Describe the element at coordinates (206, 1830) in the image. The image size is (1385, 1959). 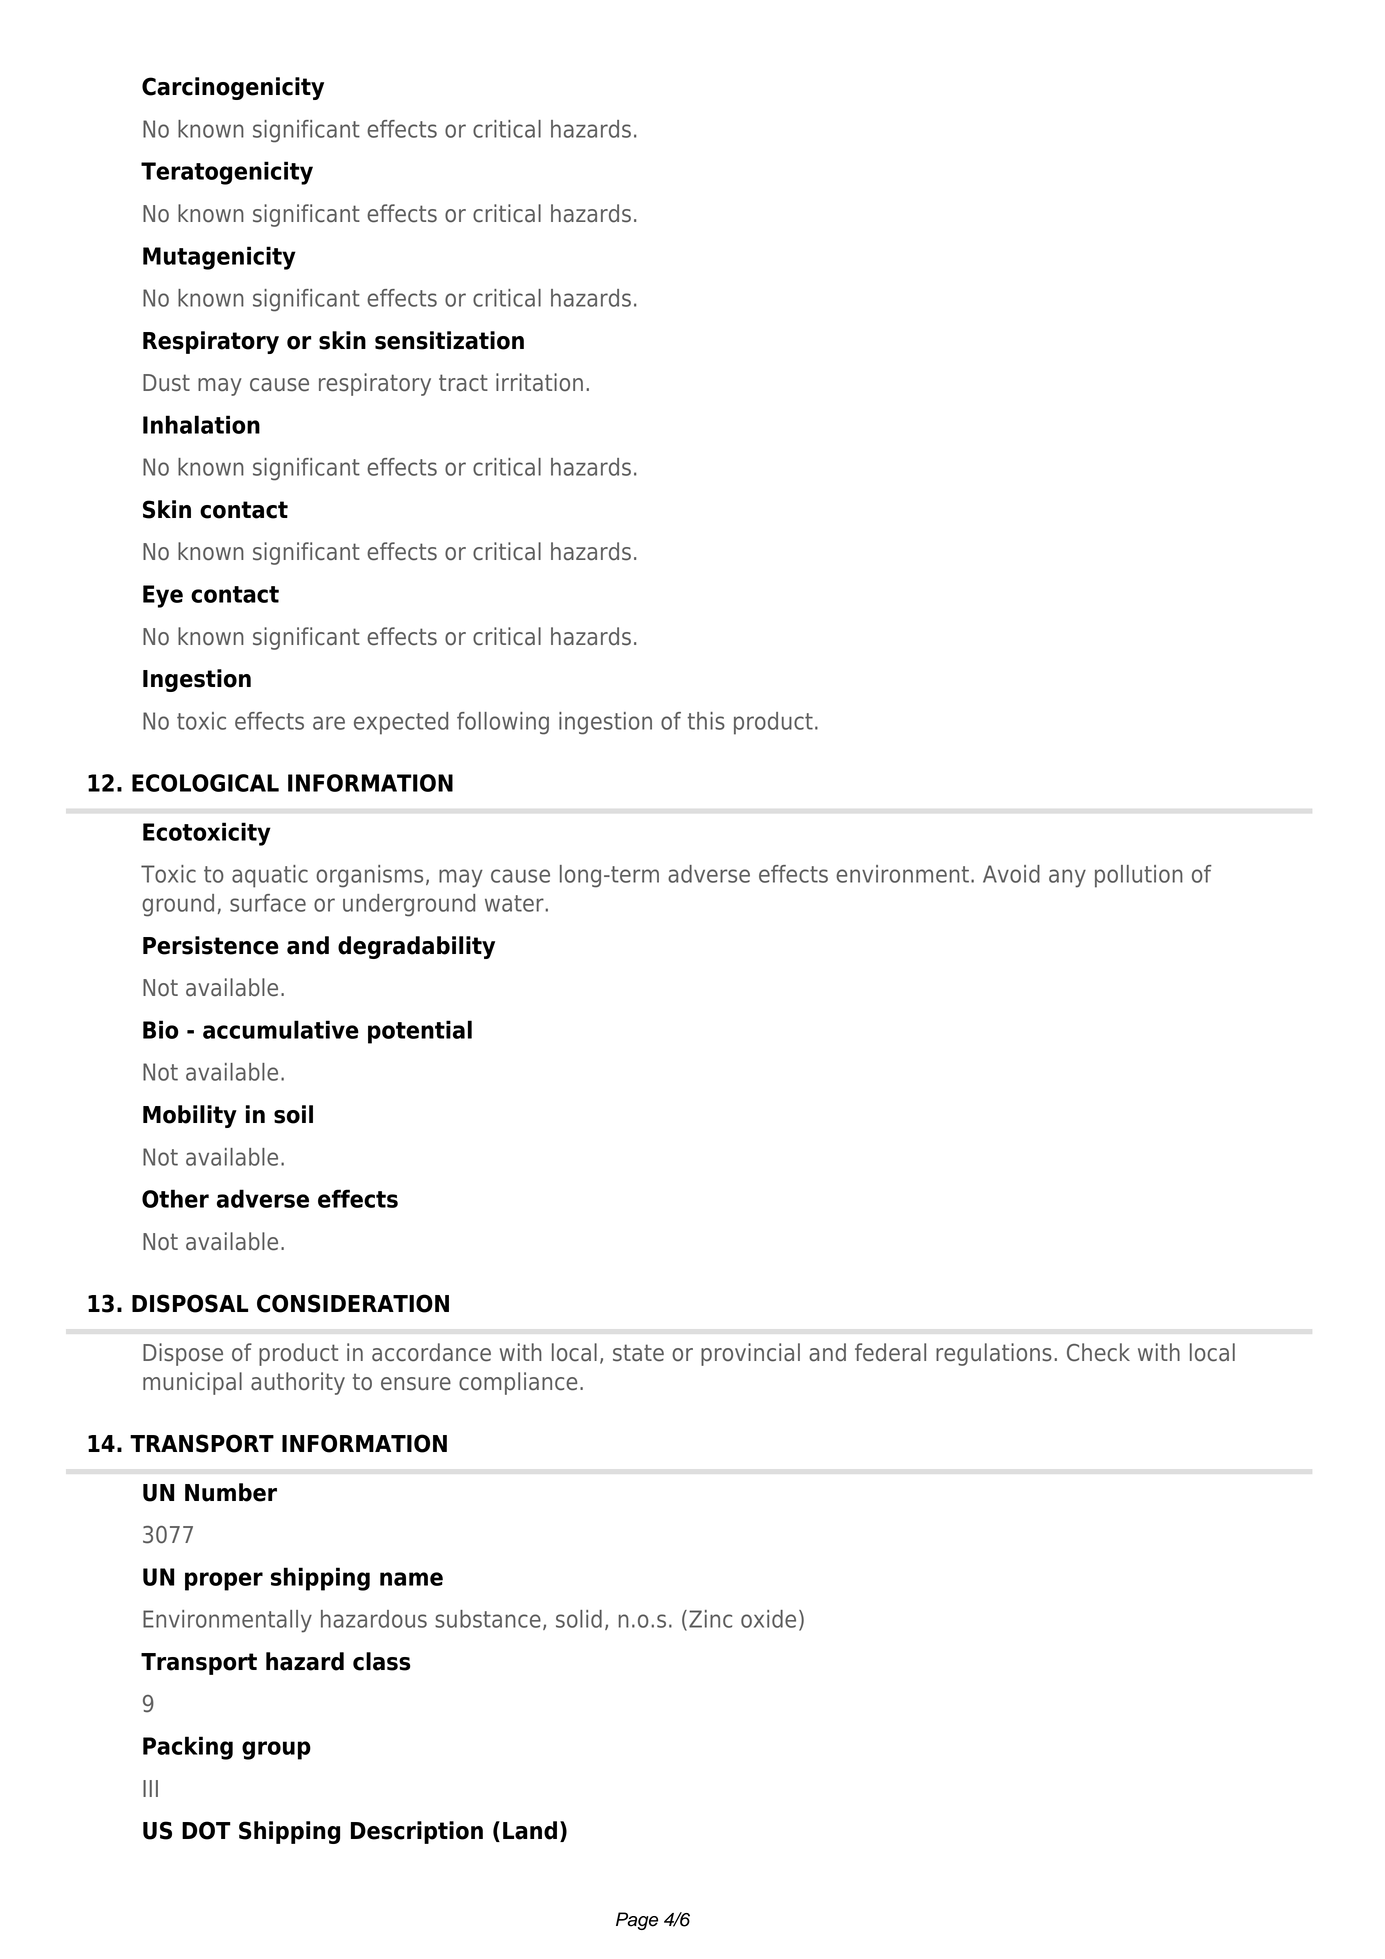
I see `DOT` at that location.
